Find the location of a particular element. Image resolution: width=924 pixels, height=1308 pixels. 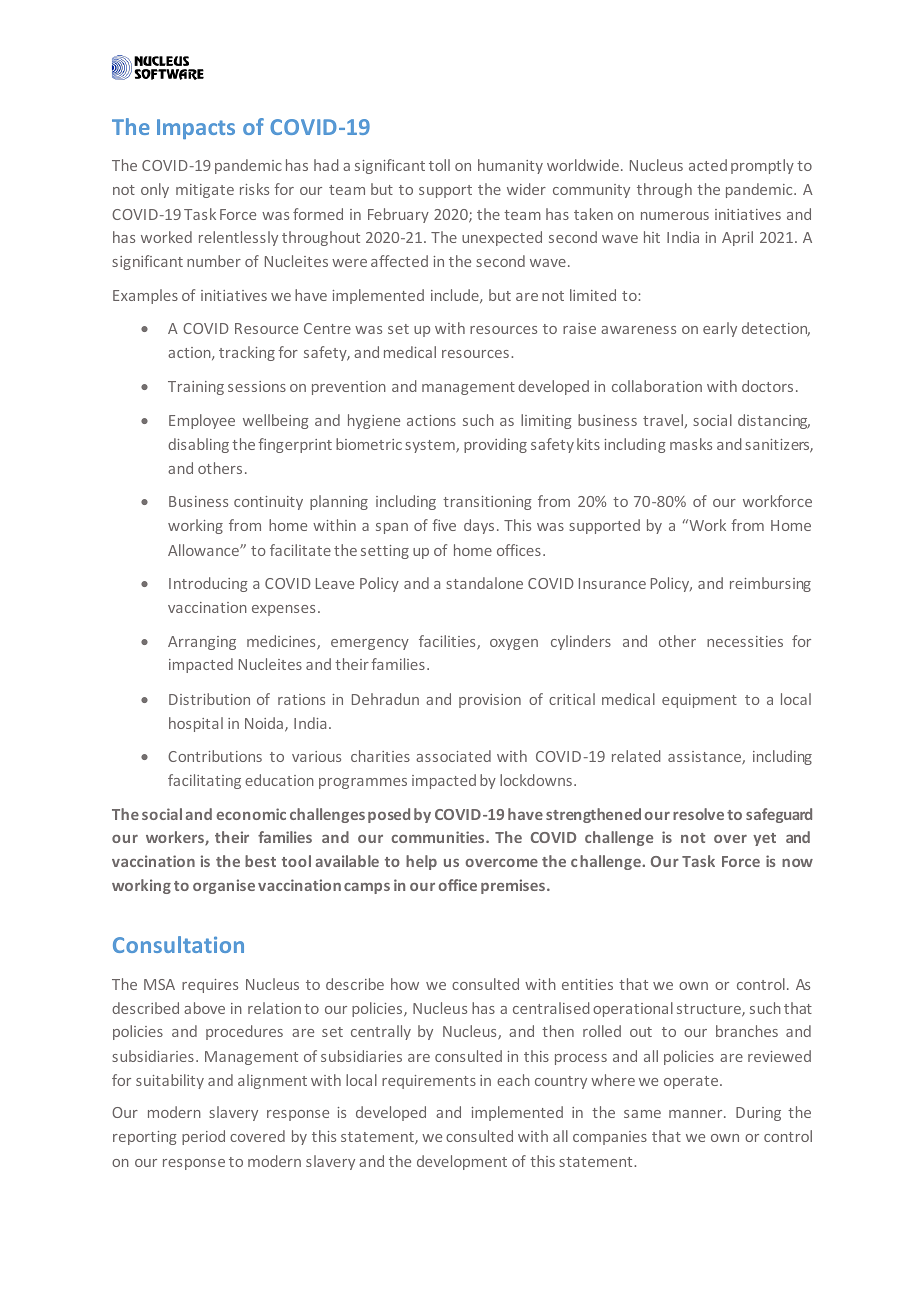

period is located at coordinates (203, 1137).
